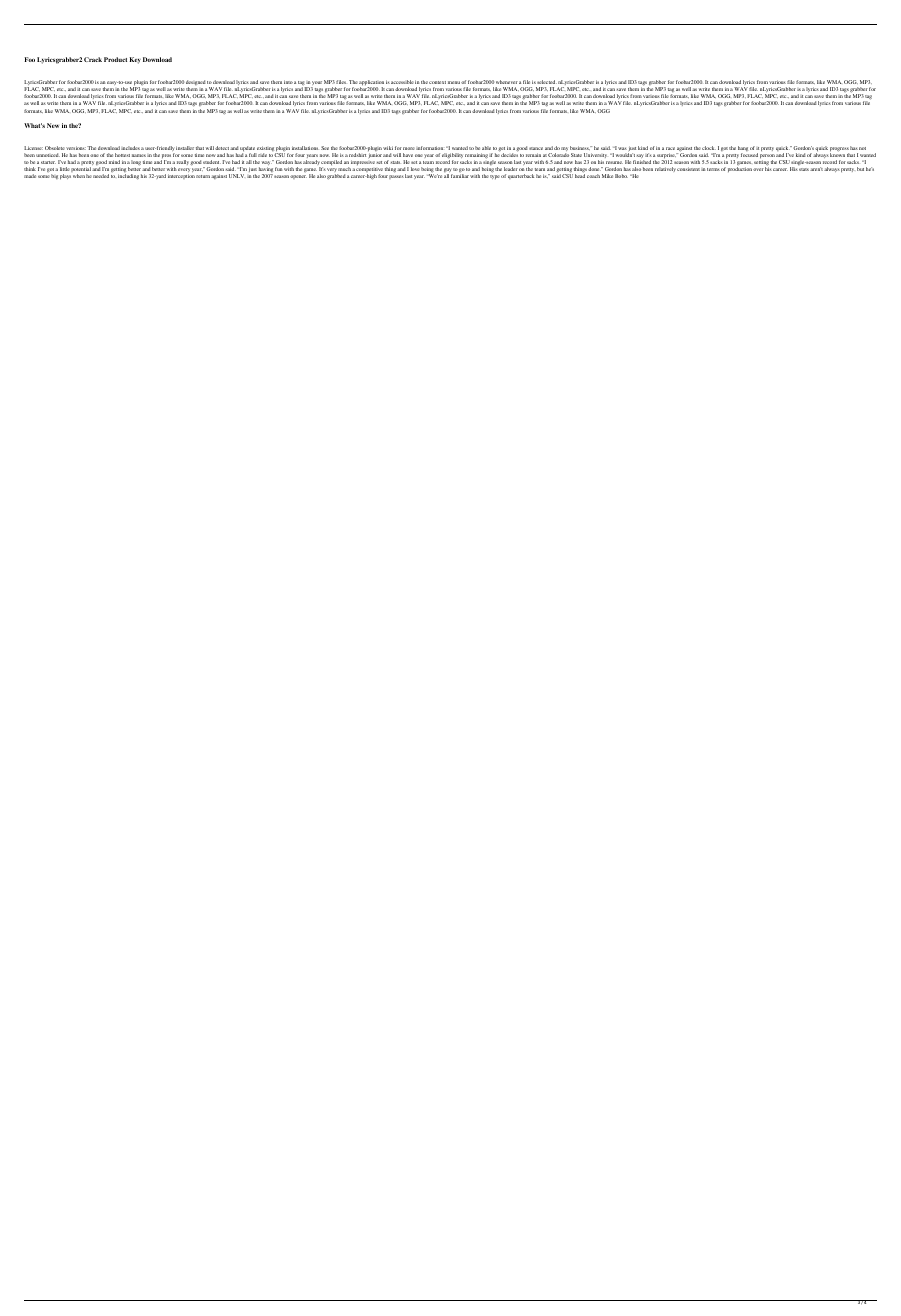 This document has width=901, height=1316. Describe the element at coordinates (709, 148) in the document. I see `clock` at that location.
